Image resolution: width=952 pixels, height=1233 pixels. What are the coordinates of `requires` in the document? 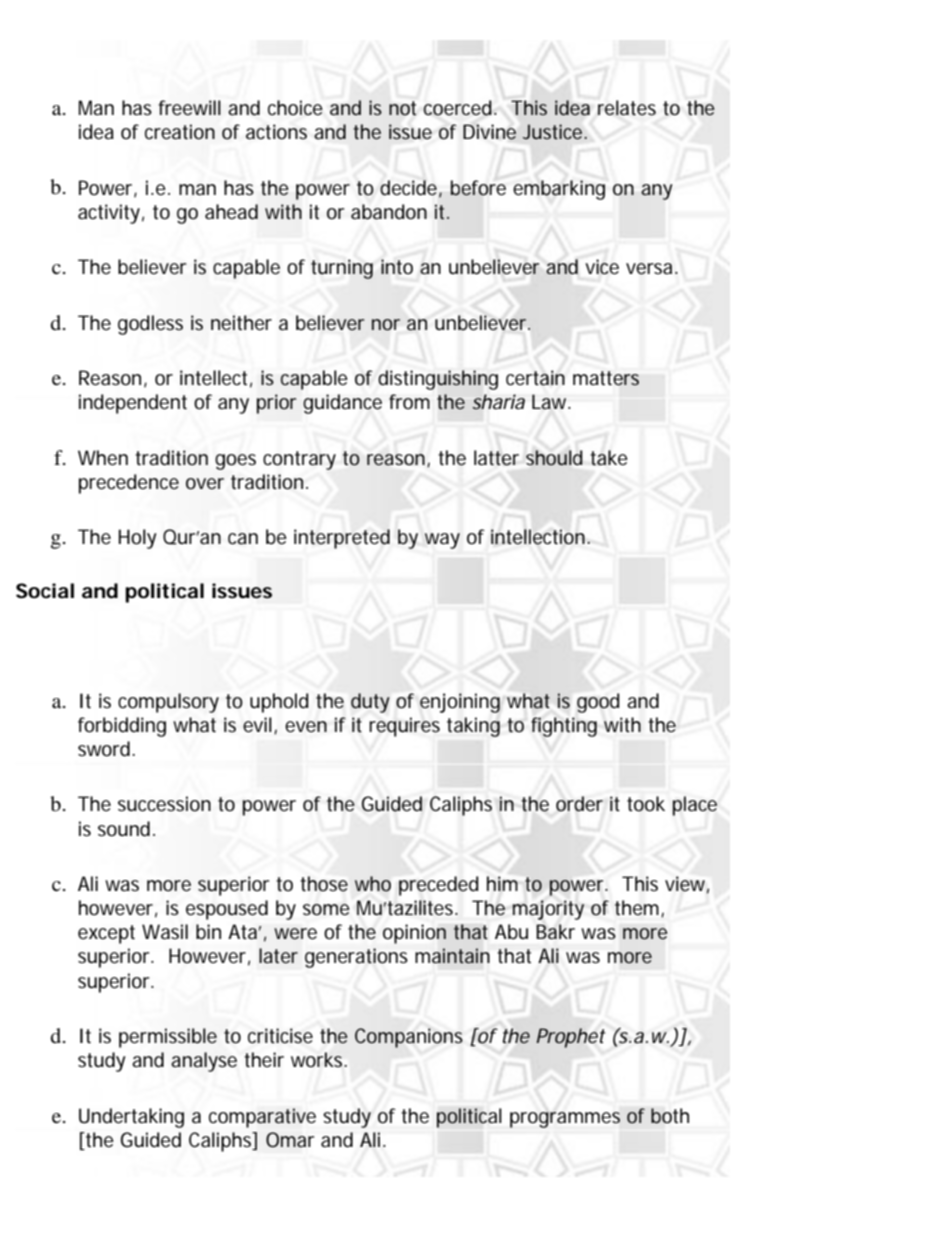 It's located at (404, 727).
